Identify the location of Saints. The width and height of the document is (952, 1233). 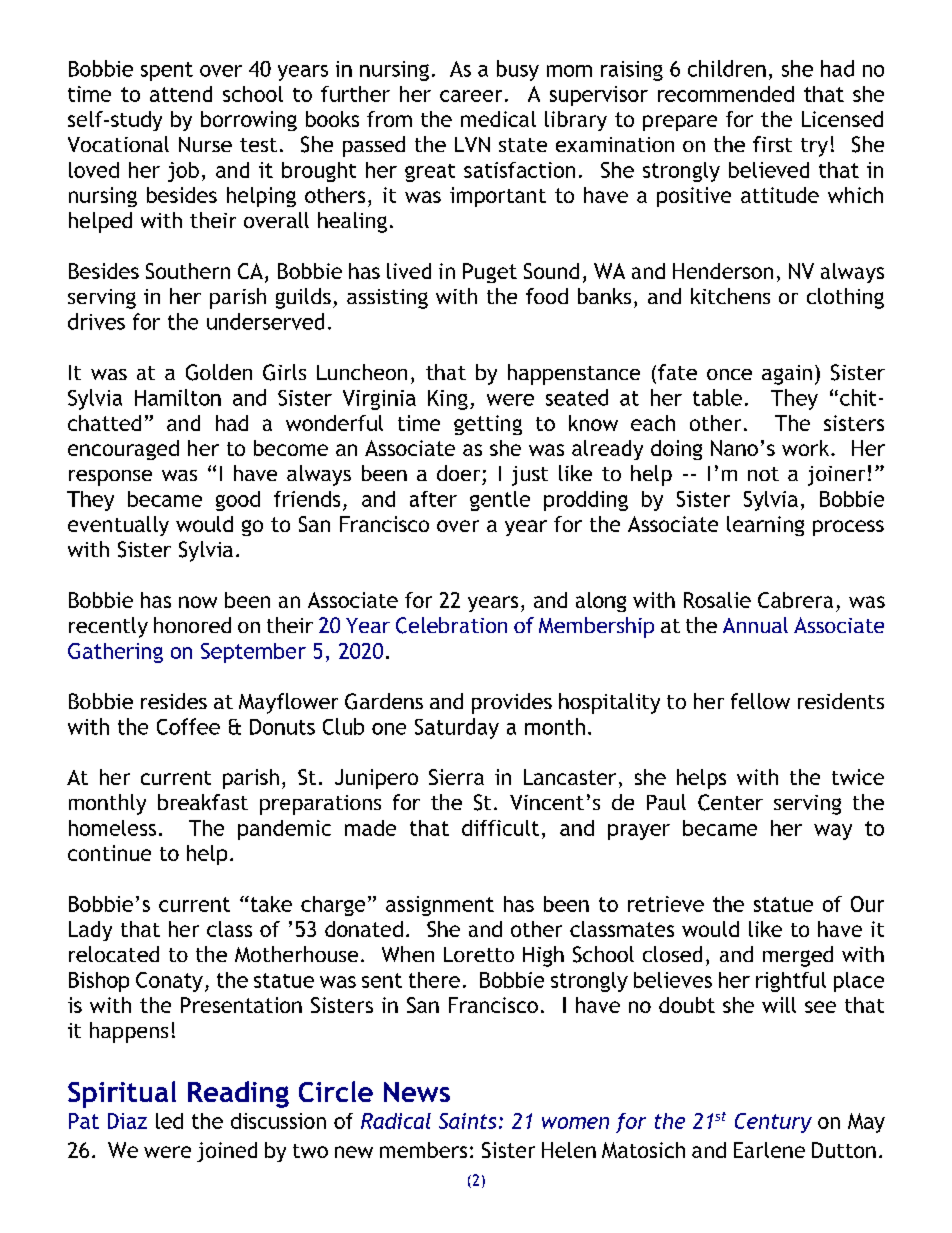
(467, 1121).
